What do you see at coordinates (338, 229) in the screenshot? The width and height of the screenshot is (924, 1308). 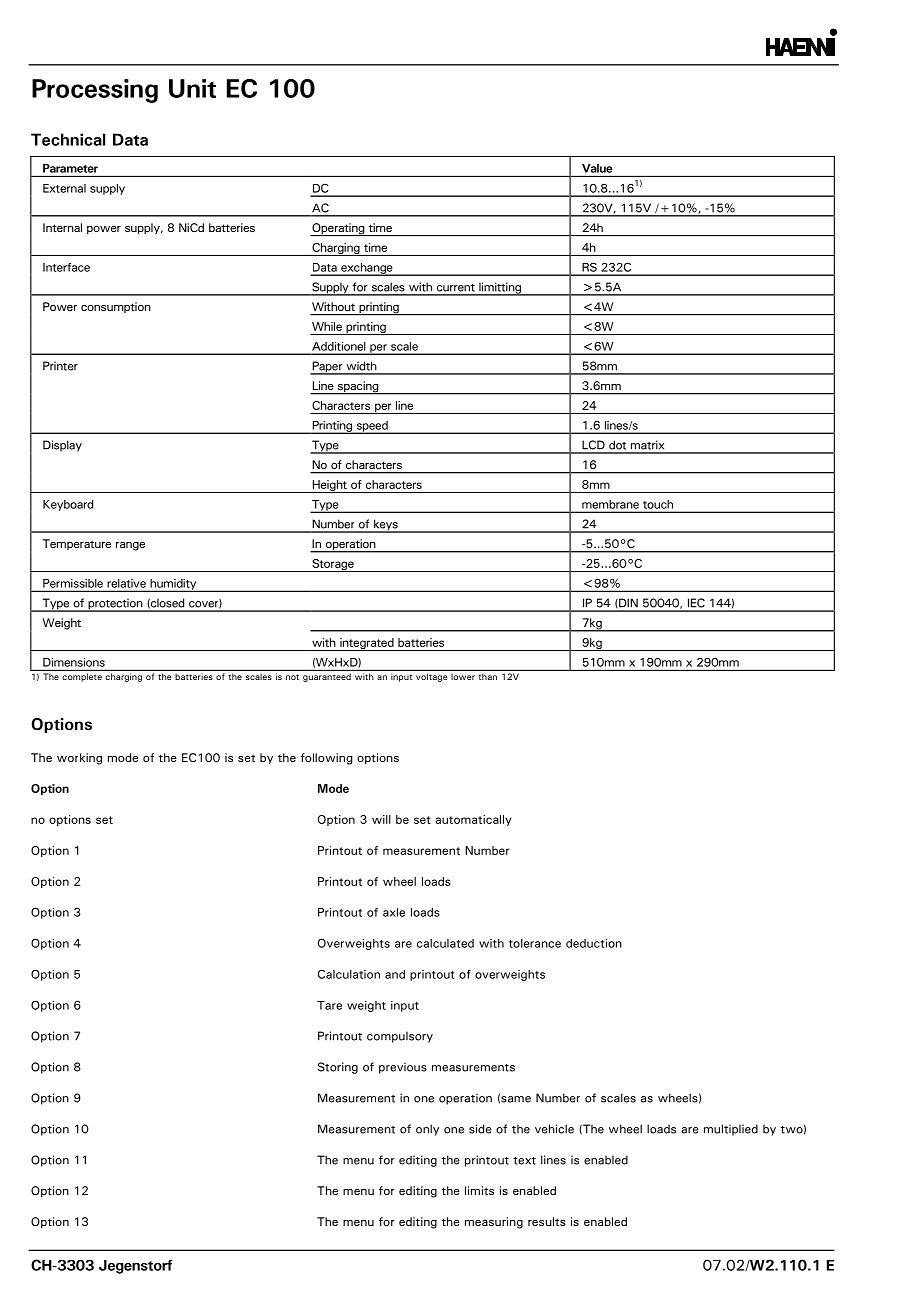 I see `Operating` at bounding box center [338, 229].
